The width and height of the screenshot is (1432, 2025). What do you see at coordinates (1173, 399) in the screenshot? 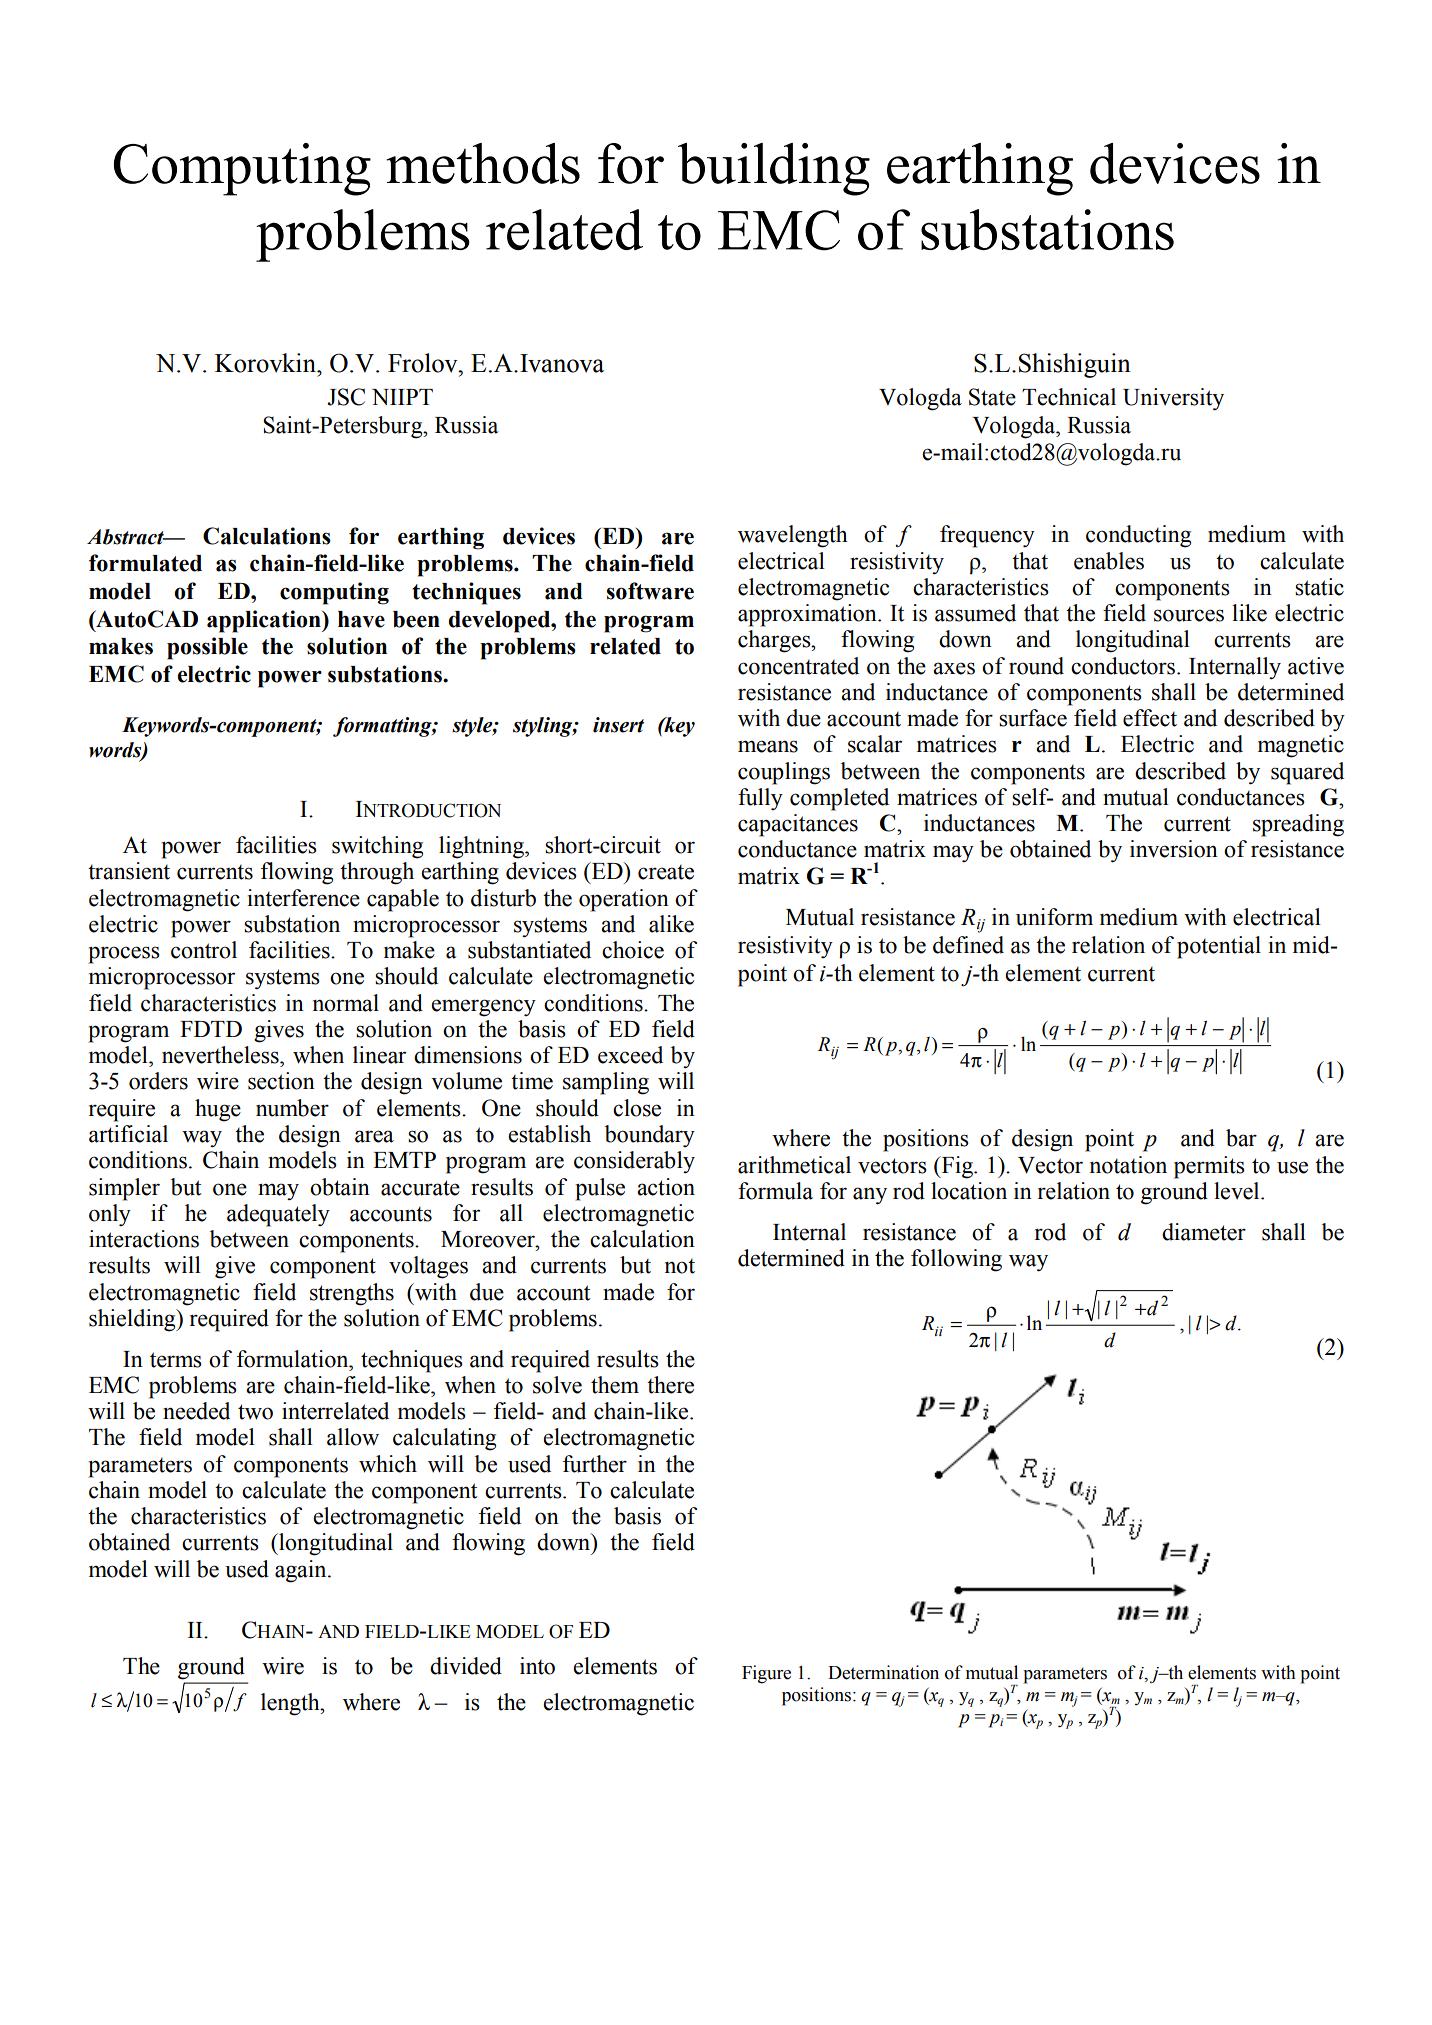
I see `University` at bounding box center [1173, 399].
